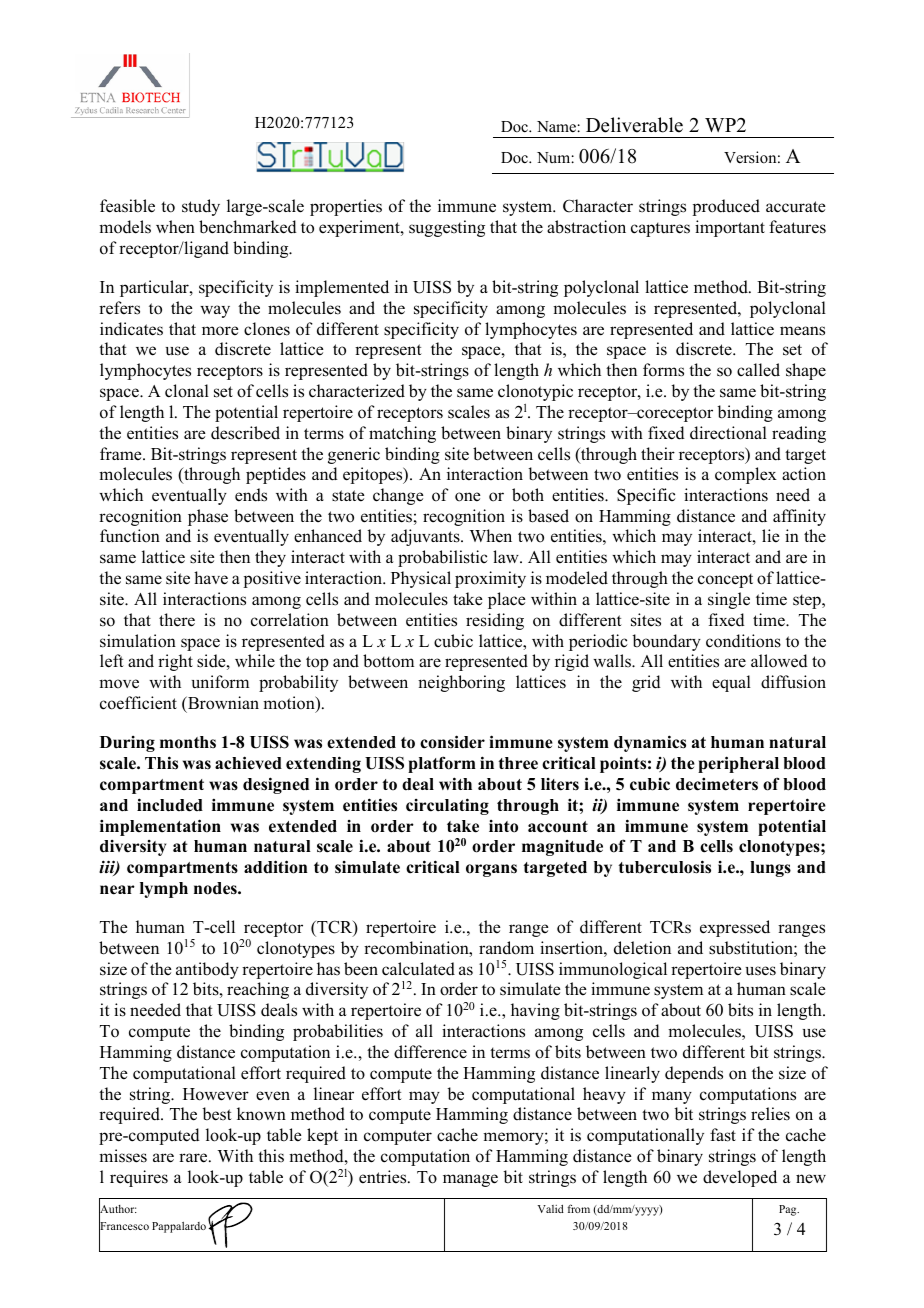 The height and width of the page is (1308, 924). I want to click on uniform, so click(220, 682).
